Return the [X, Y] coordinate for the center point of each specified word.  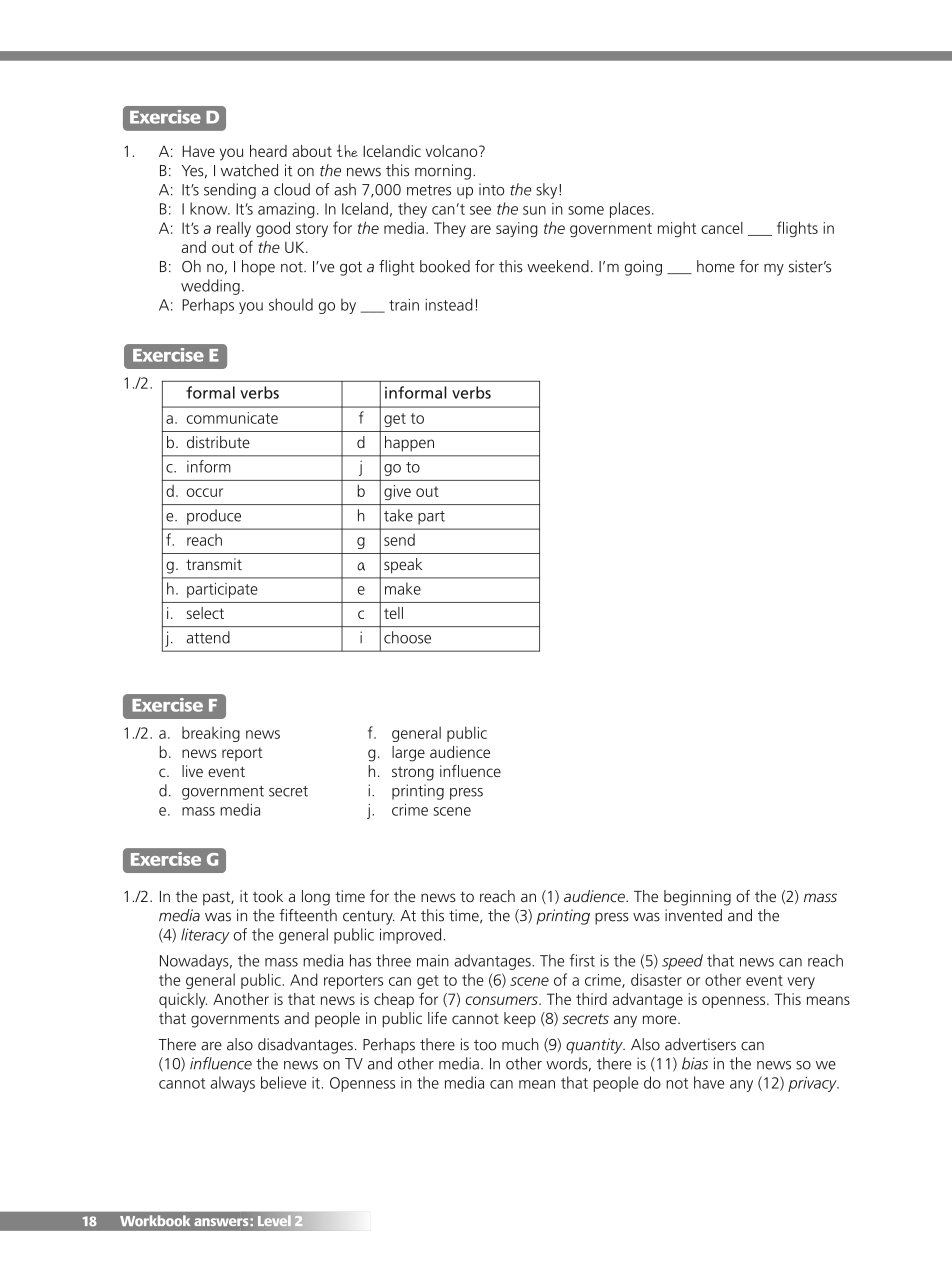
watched [249, 170]
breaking [211, 734]
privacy [813, 1084]
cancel [722, 228]
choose [407, 637]
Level [274, 1220]
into [491, 189]
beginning [697, 898]
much [520, 1044]
